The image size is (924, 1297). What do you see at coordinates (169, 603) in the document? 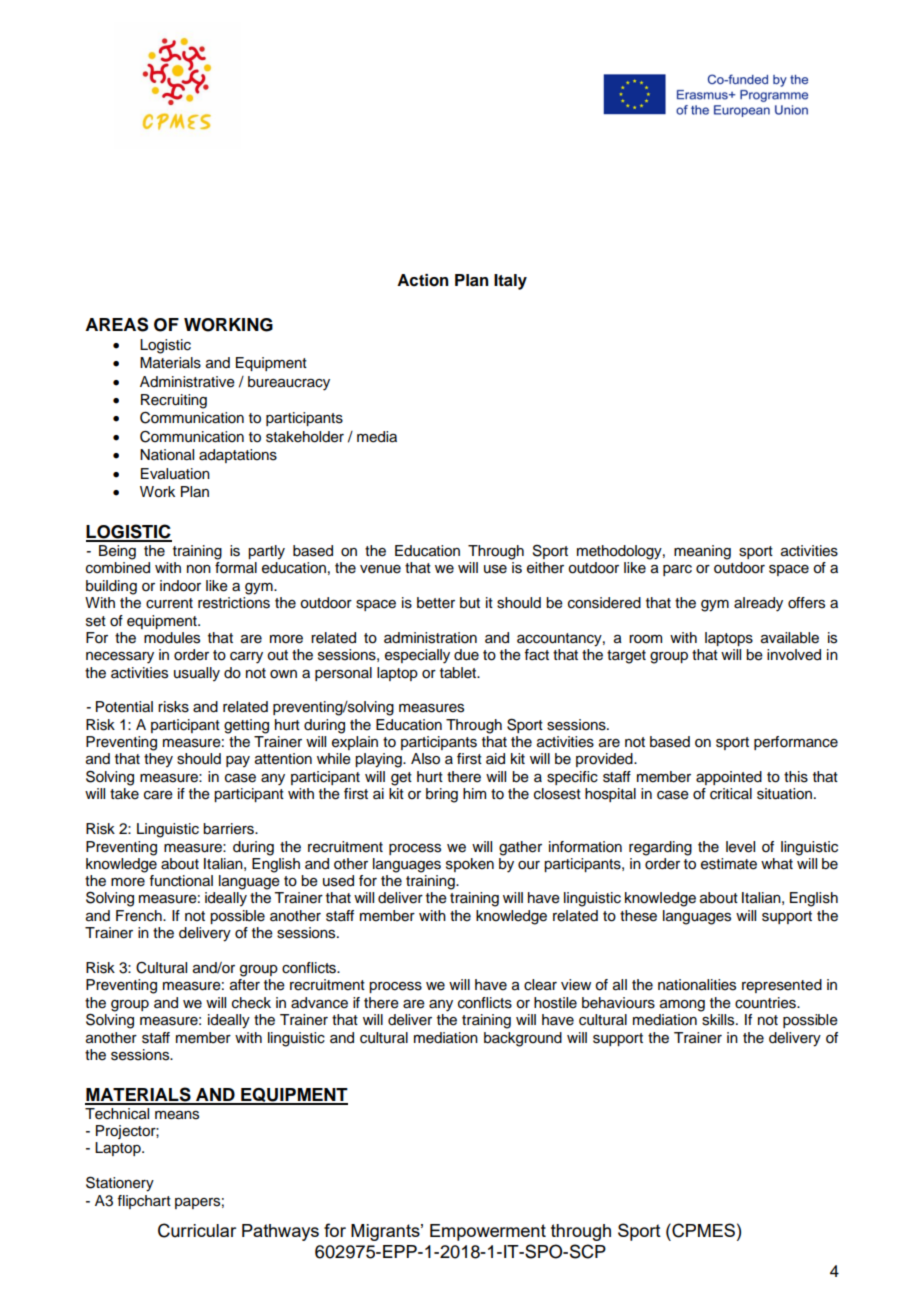
I see `current` at bounding box center [169, 603].
